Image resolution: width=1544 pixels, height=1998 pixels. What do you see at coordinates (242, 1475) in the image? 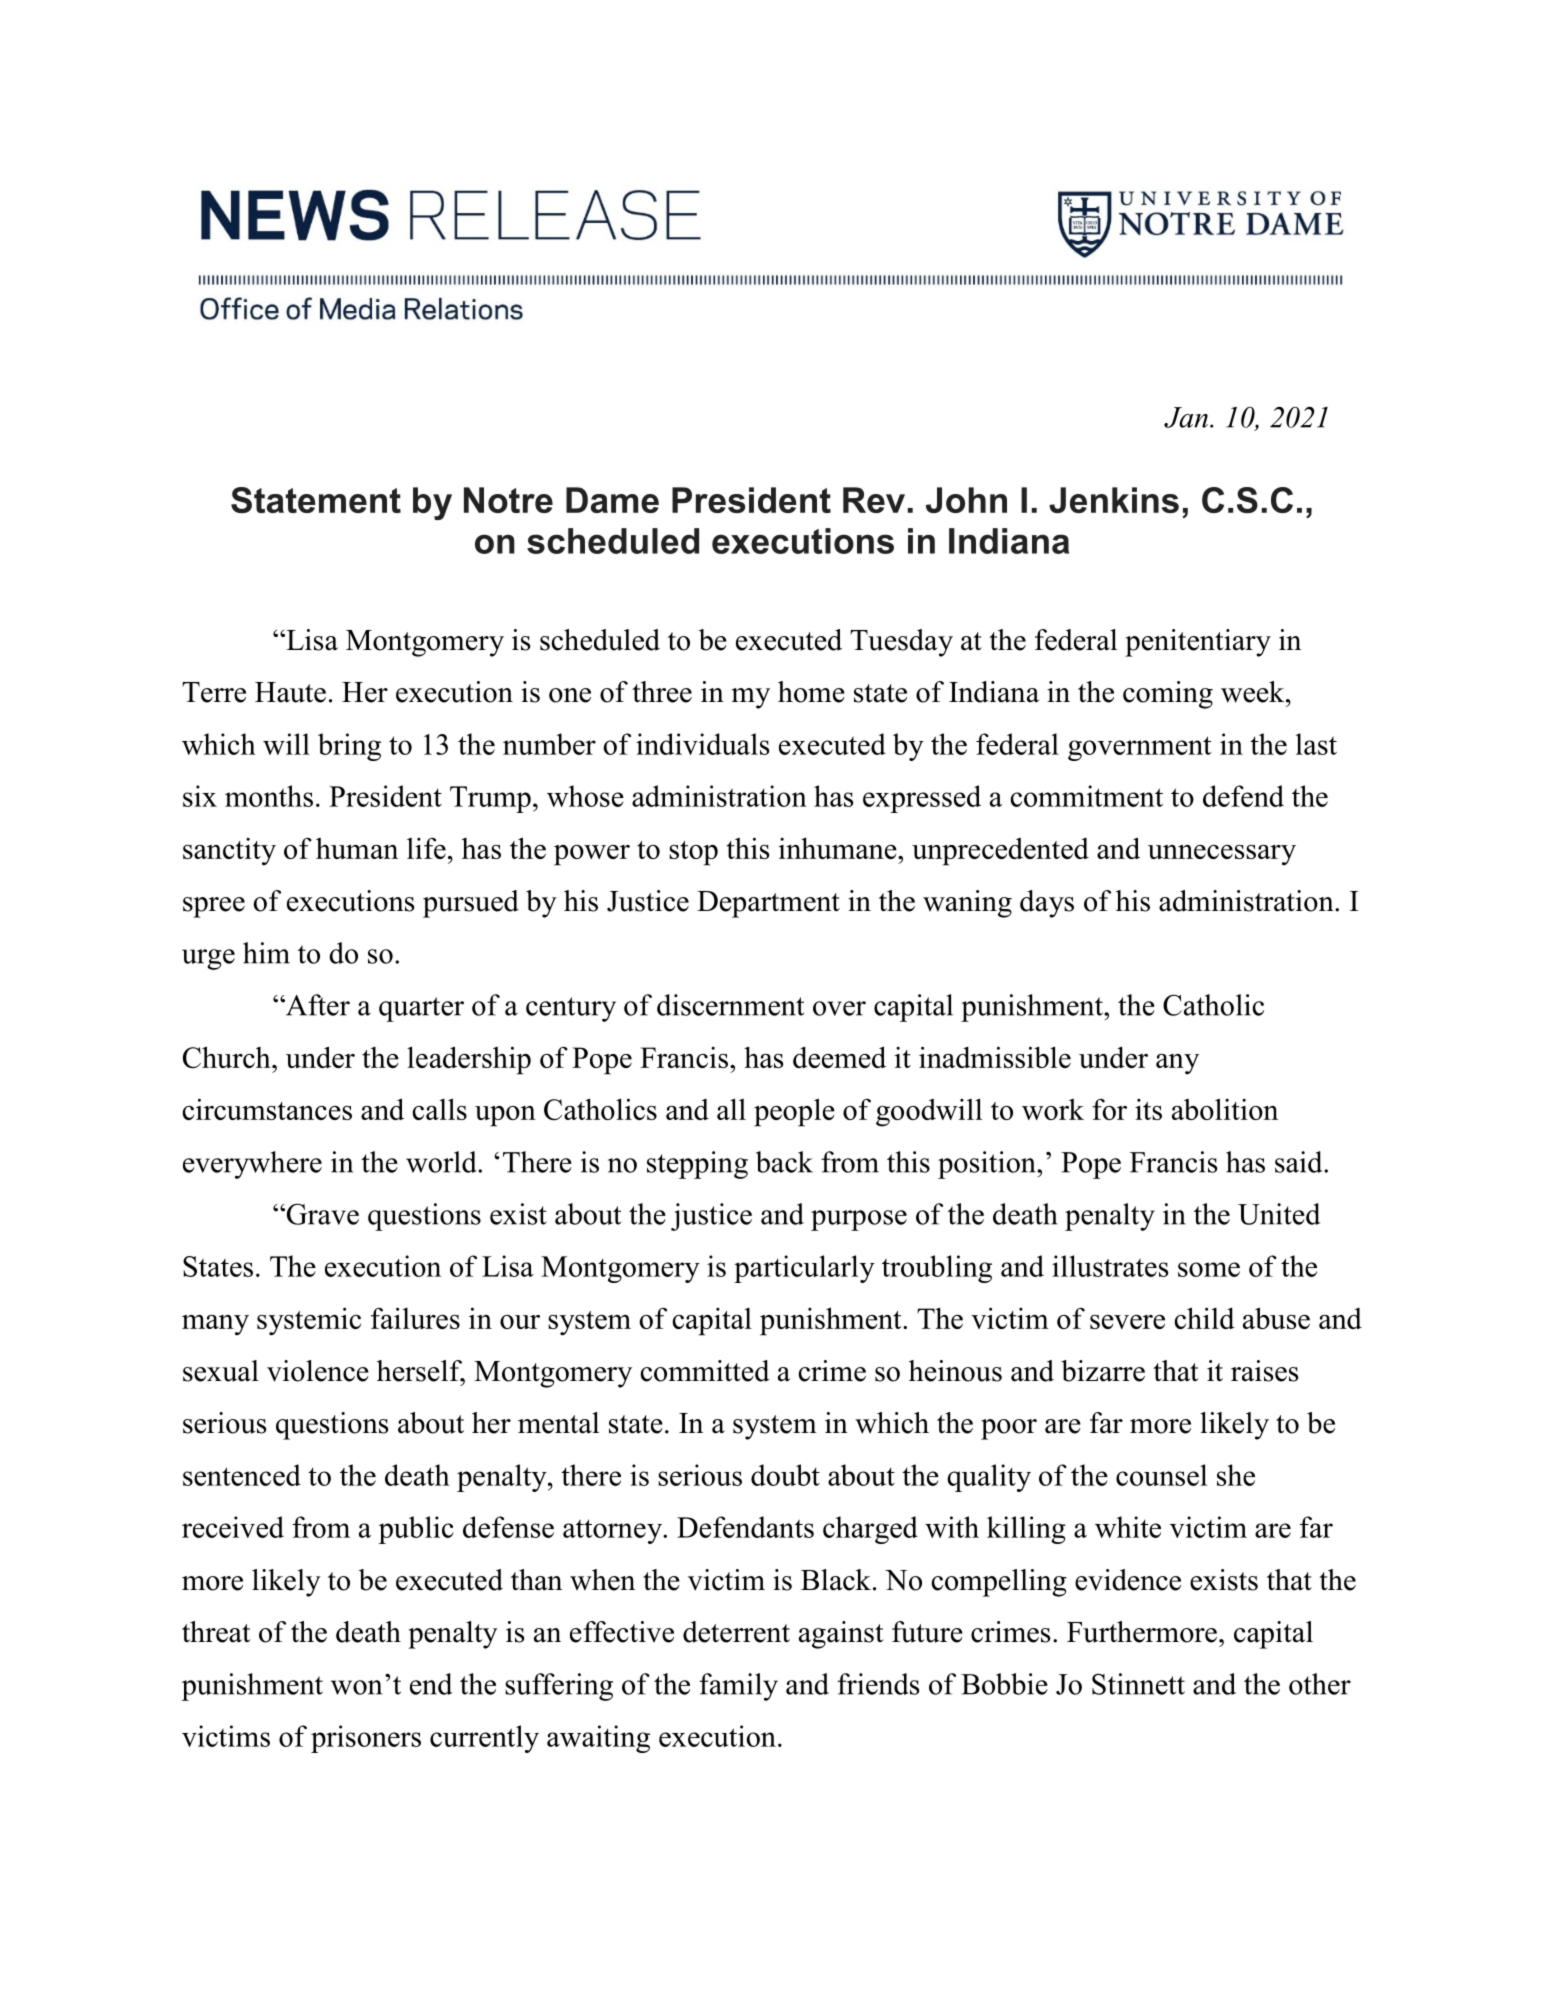
I see `sentenced` at bounding box center [242, 1475].
